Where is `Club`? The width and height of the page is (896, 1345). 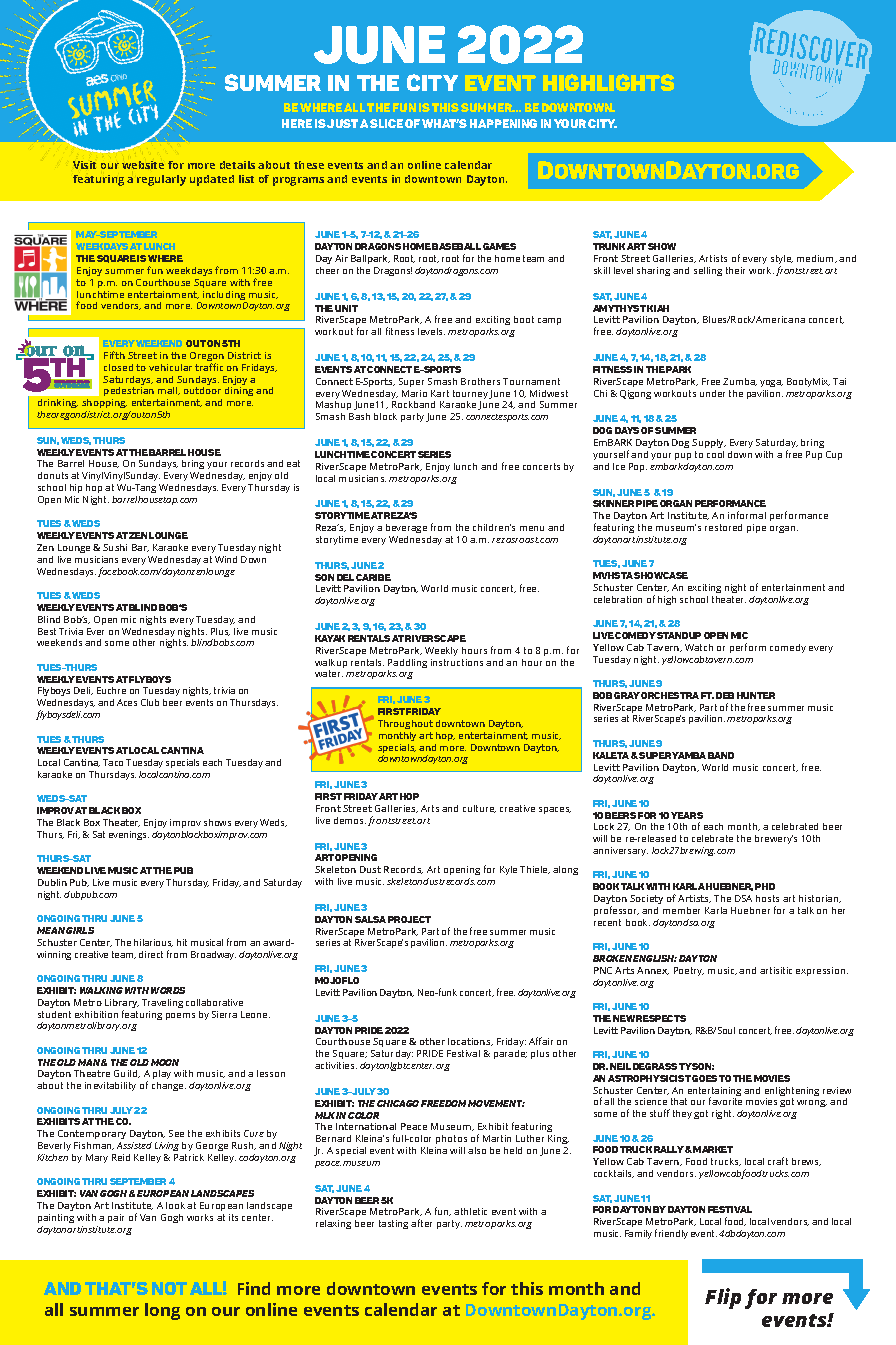
Club is located at coordinates (150, 702).
